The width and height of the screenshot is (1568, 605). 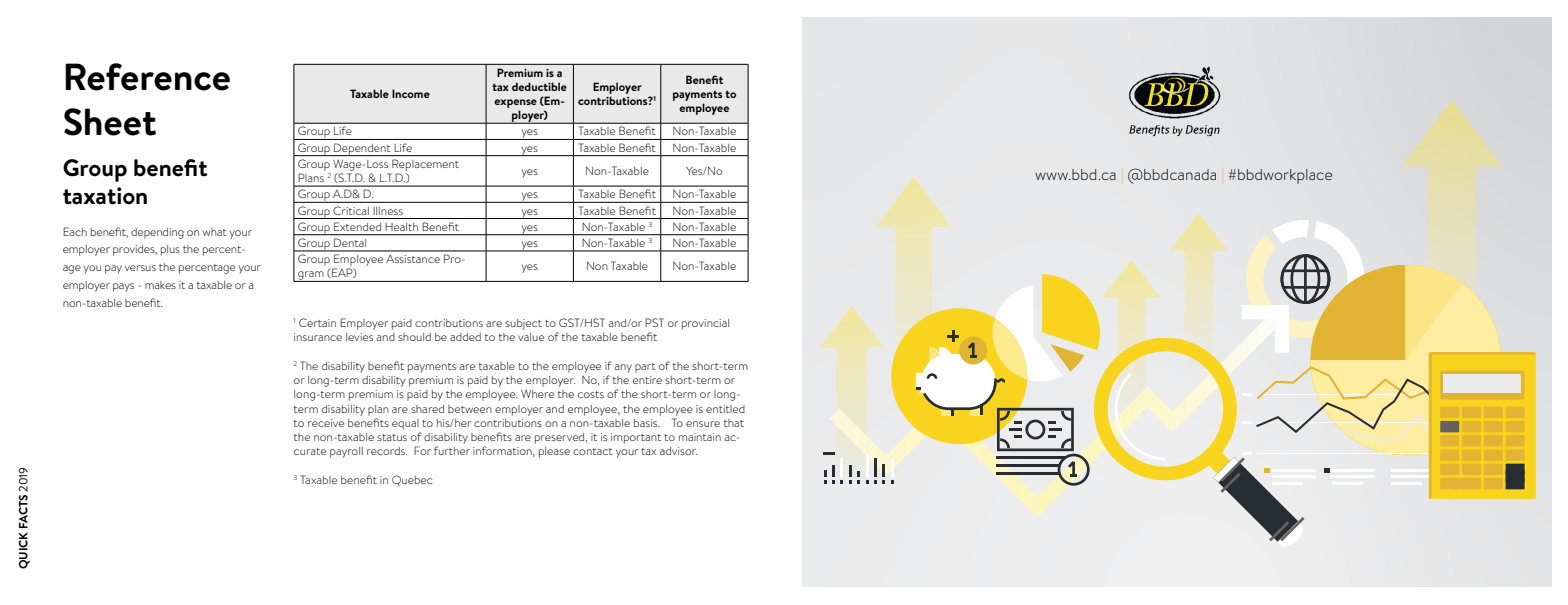 What do you see at coordinates (310, 451) in the screenshot?
I see `curate` at bounding box center [310, 451].
